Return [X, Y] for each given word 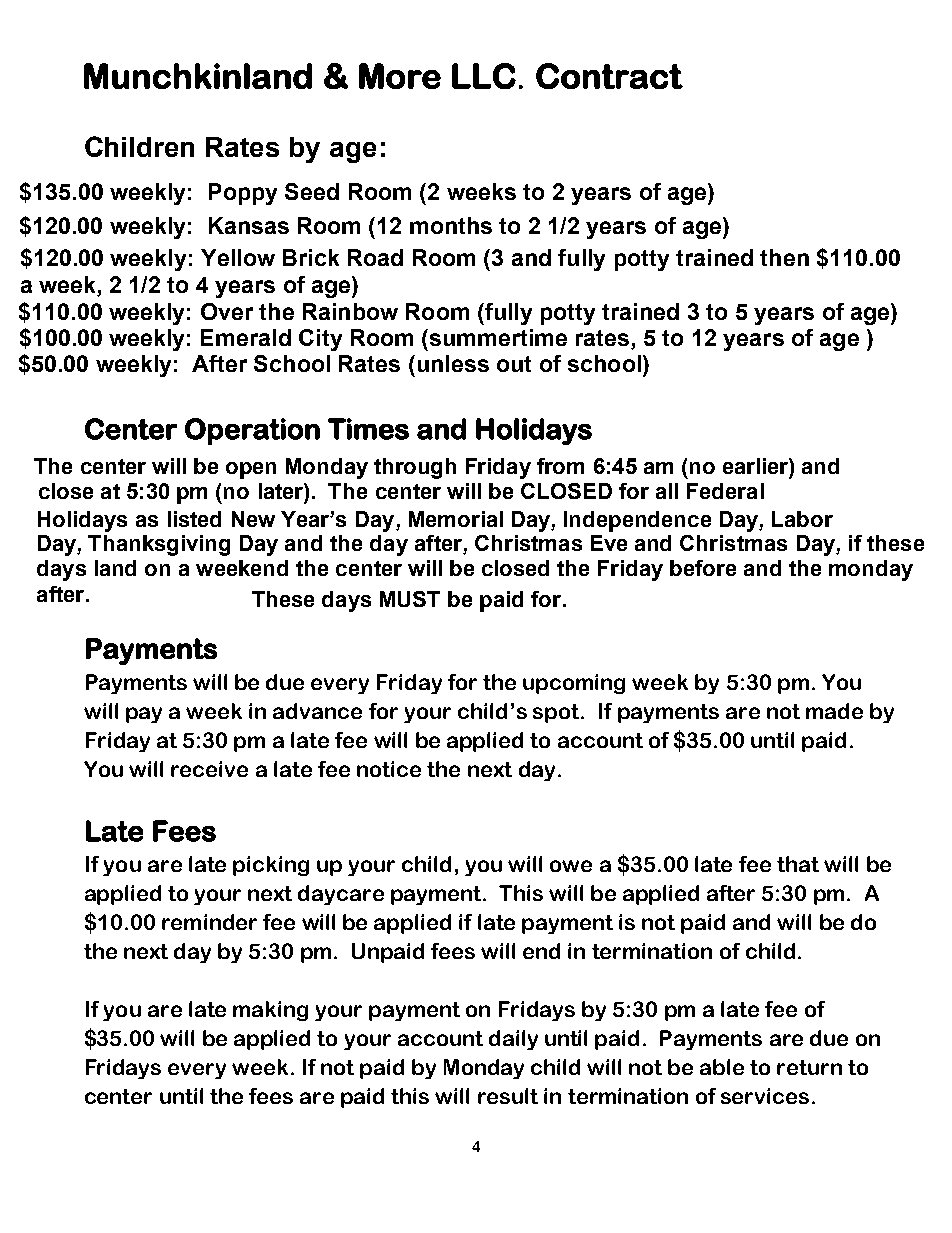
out [514, 364]
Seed [312, 191]
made [834, 711]
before [703, 568]
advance [317, 711]
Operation [252, 431]
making [270, 1011]
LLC [484, 76]
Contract [609, 76]
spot [557, 713]
